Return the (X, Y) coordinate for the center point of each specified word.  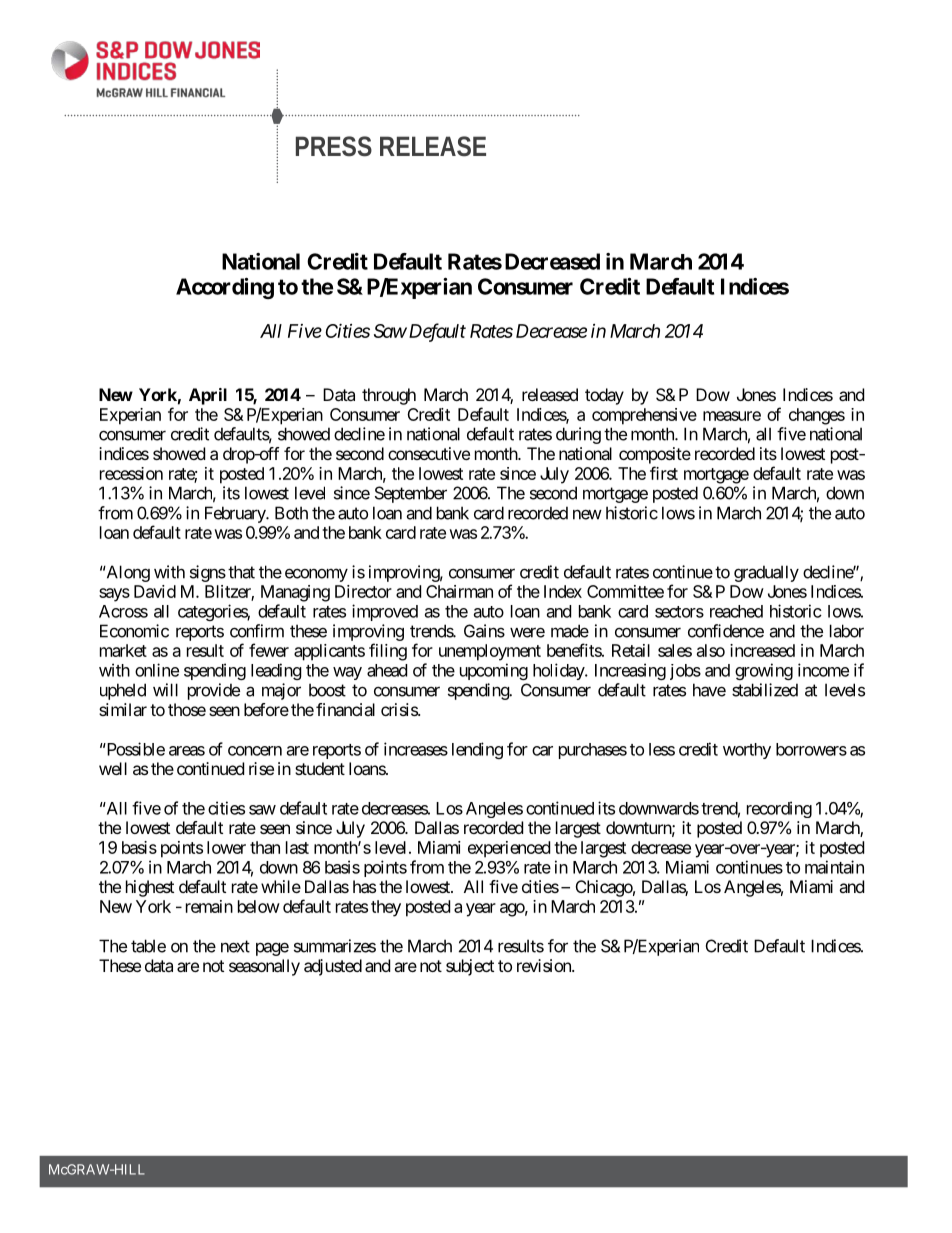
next (235, 946)
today (604, 396)
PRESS (334, 146)
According (225, 288)
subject (470, 967)
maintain (834, 867)
